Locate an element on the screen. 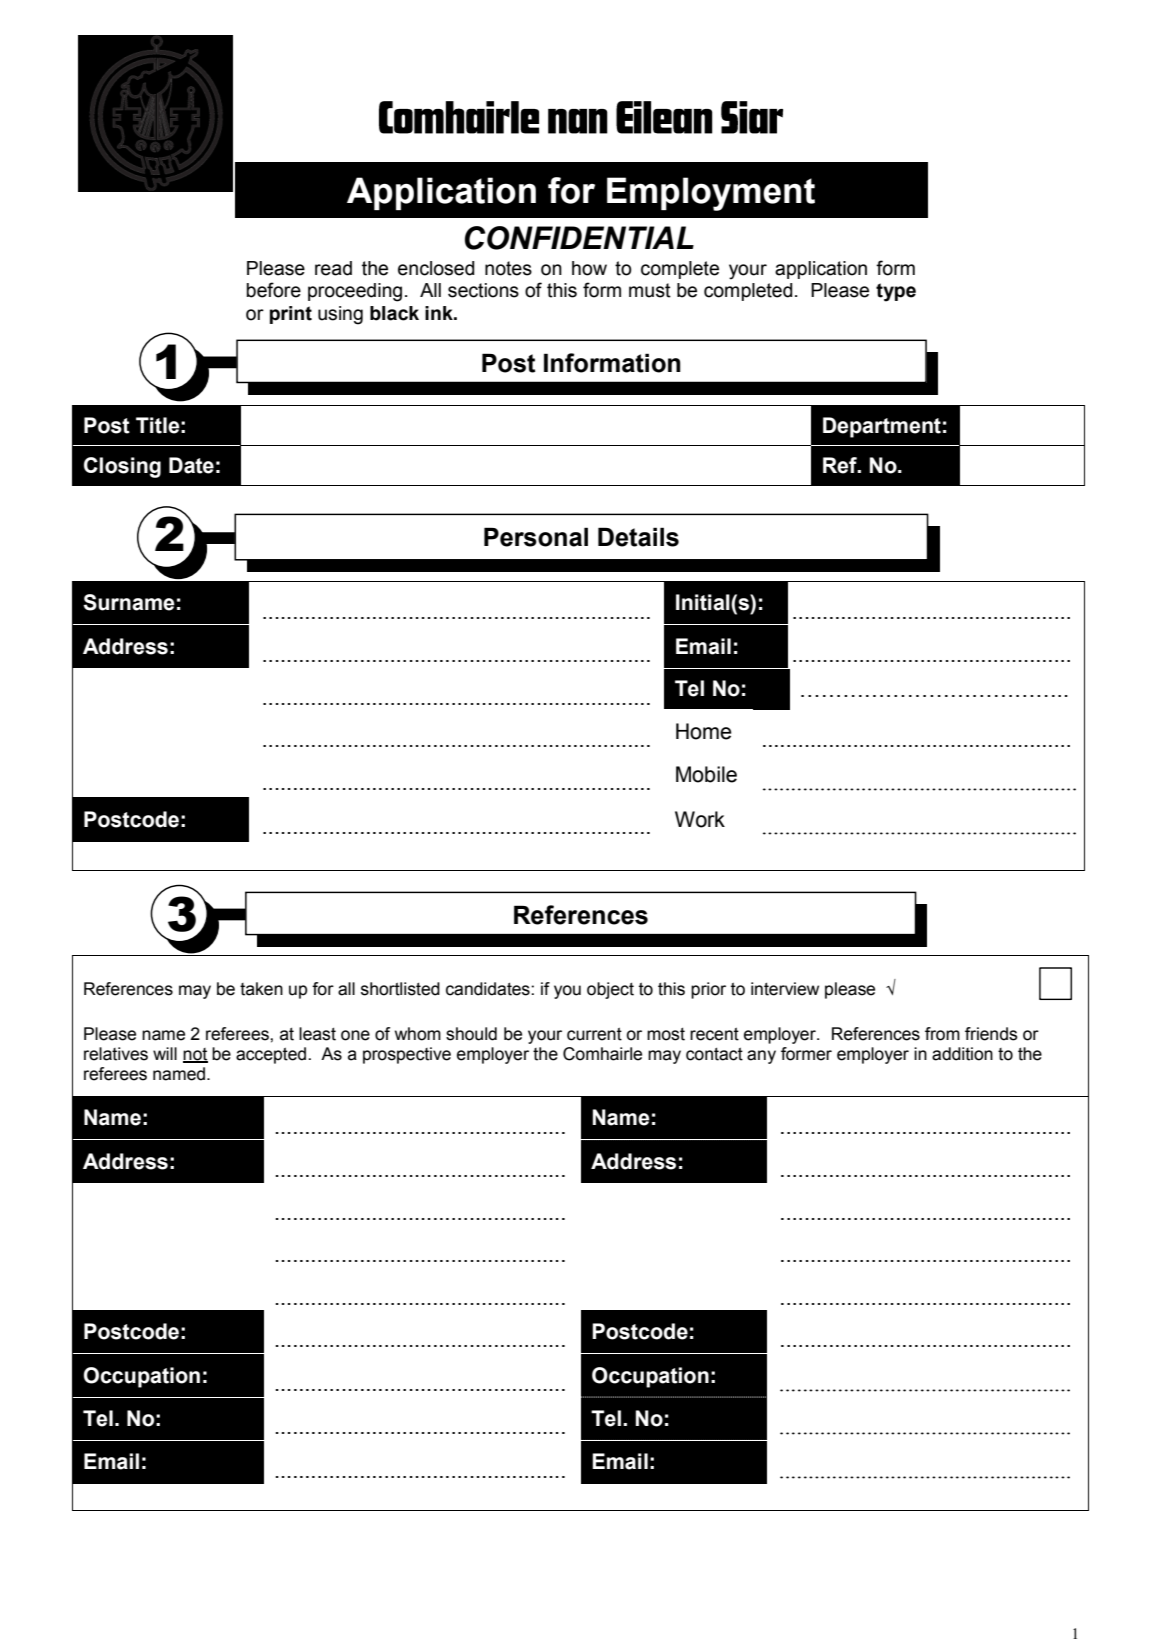  accepted is located at coordinates (272, 1055).
